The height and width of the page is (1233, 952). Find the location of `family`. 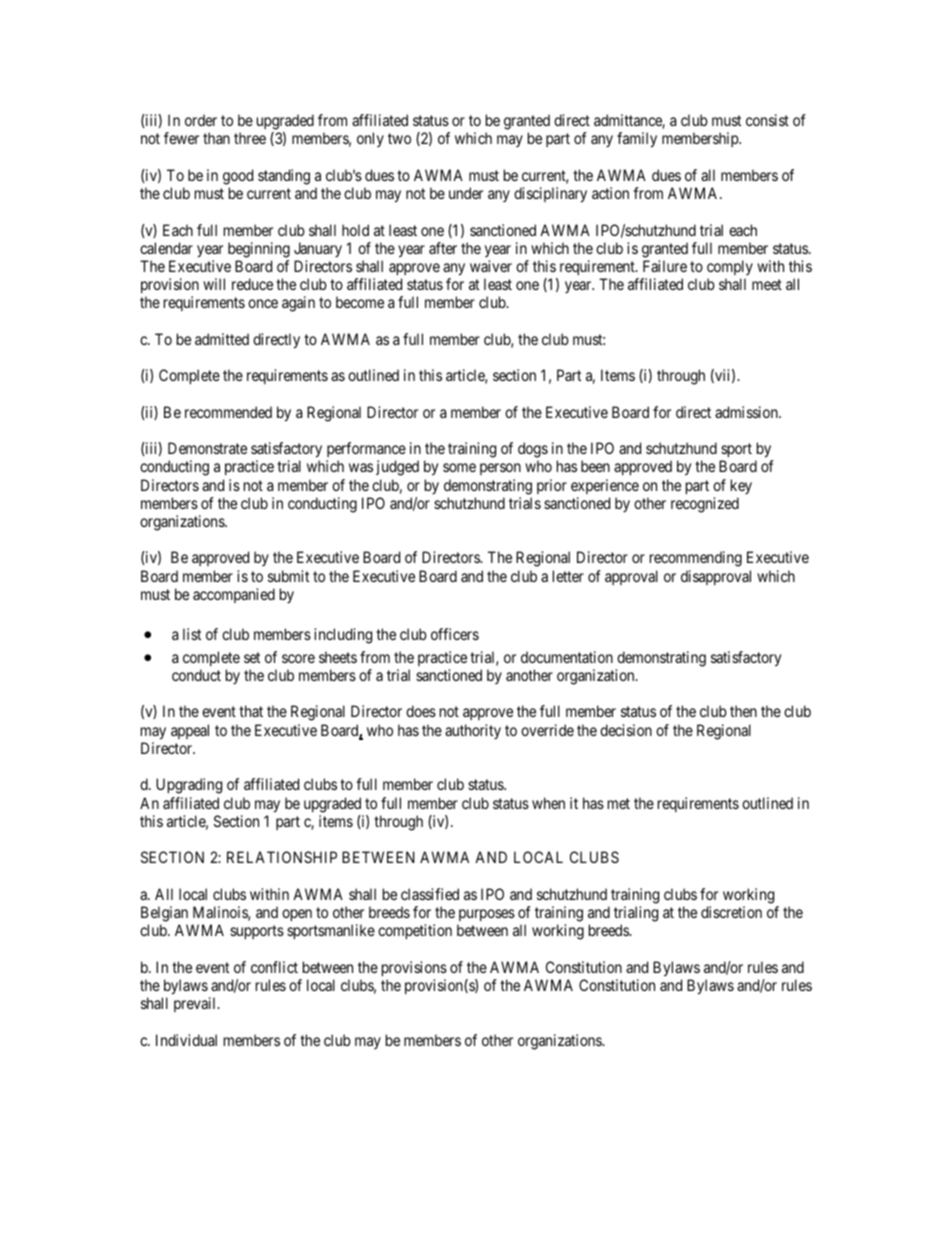

family is located at coordinates (637, 140).
